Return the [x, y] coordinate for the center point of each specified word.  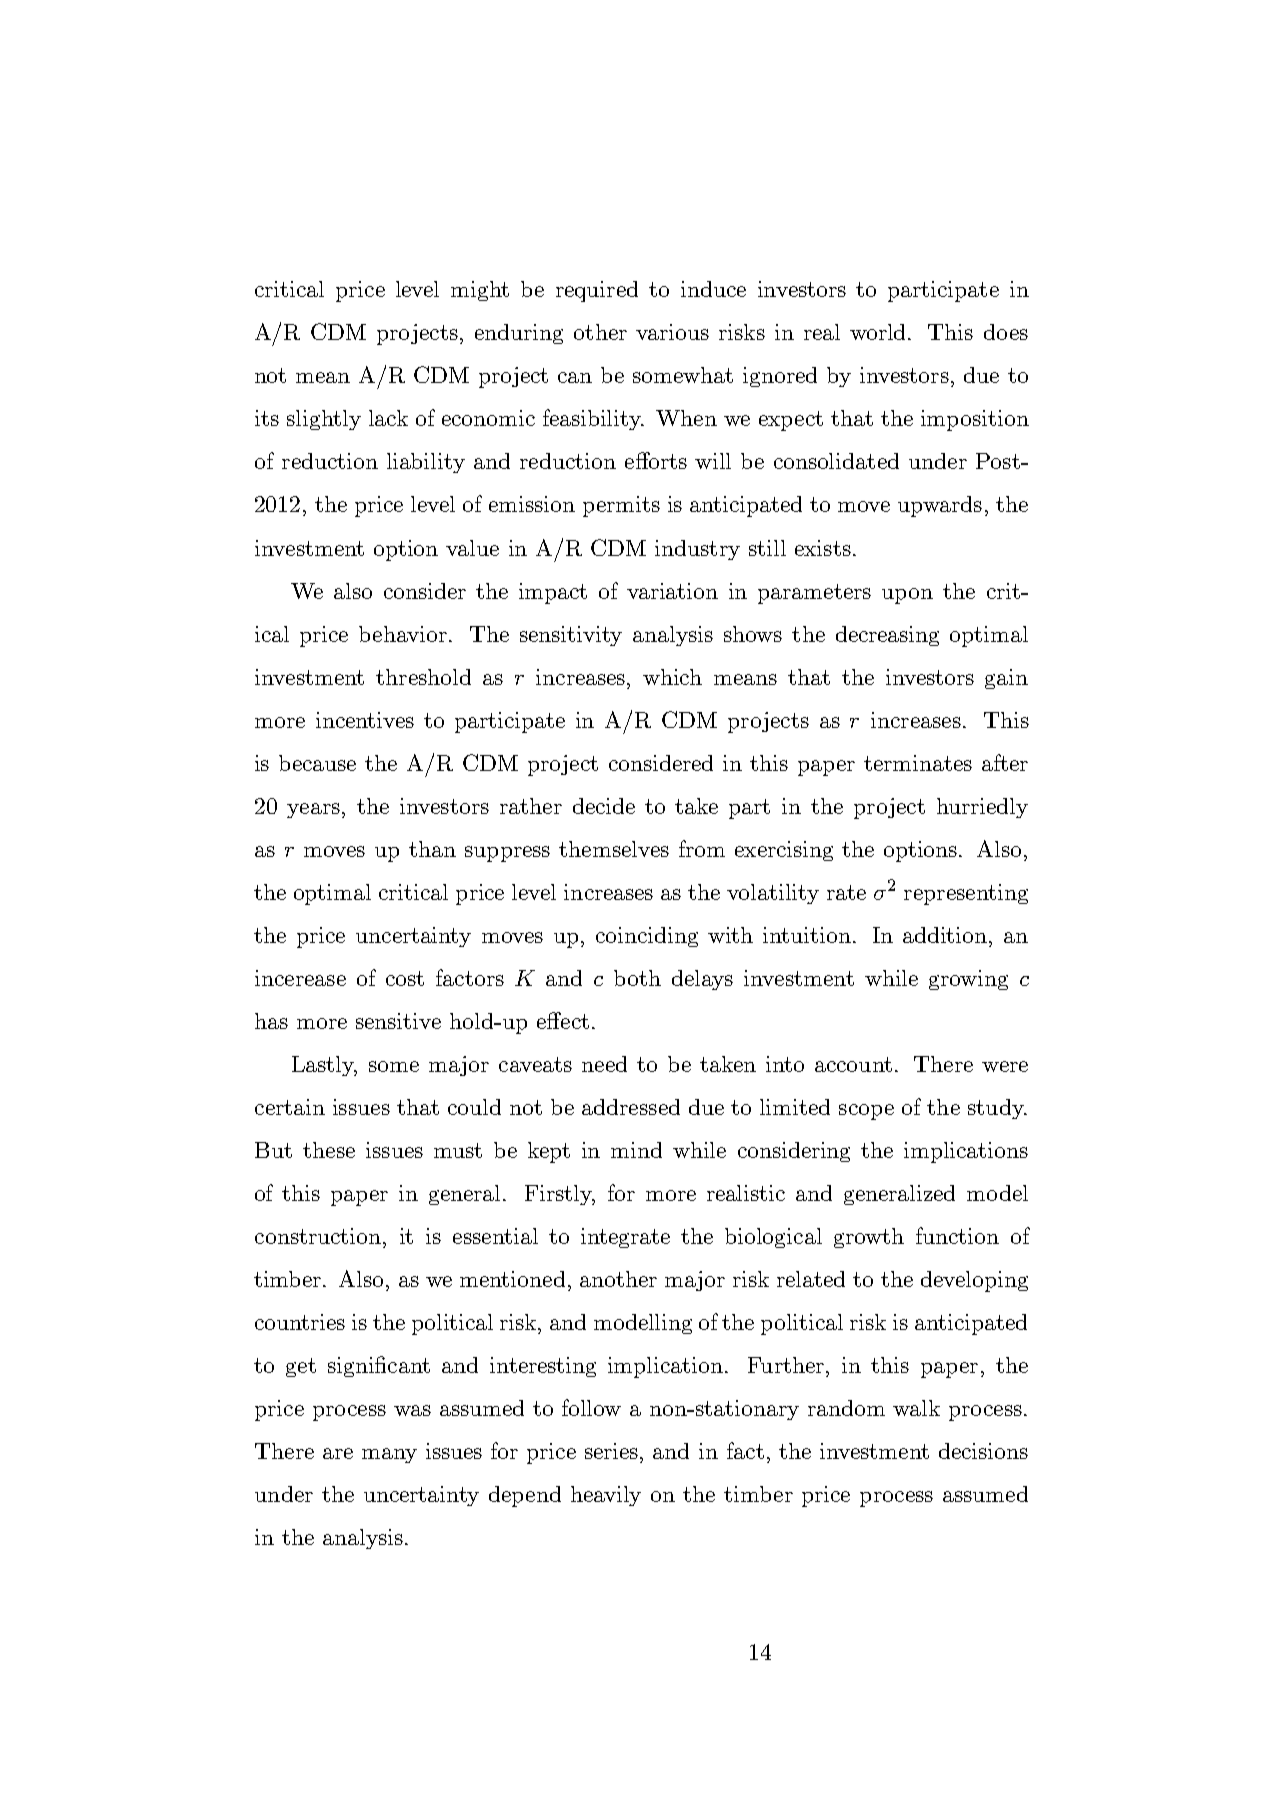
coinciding [647, 937]
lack [388, 418]
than [432, 849]
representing [966, 894]
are [338, 1453]
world [879, 332]
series [613, 1451]
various [672, 332]
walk [916, 1408]
